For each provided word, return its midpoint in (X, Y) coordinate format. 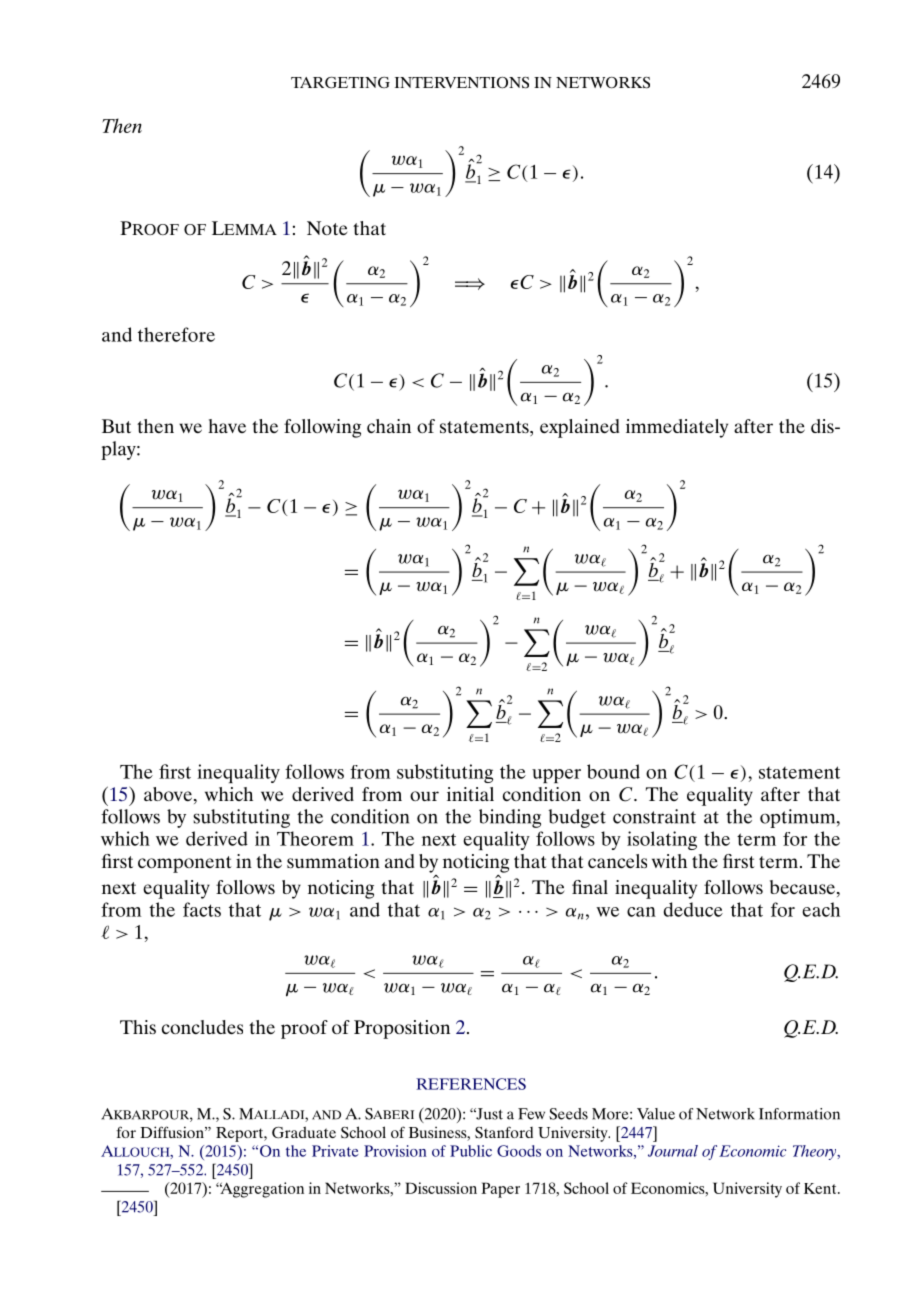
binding (510, 818)
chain (389, 426)
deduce (693, 909)
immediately (677, 428)
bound (613, 771)
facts (202, 909)
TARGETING (340, 83)
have (227, 426)
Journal (673, 1151)
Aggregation (261, 1190)
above (169, 795)
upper (556, 776)
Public (471, 1151)
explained (580, 428)
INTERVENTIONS (462, 83)
